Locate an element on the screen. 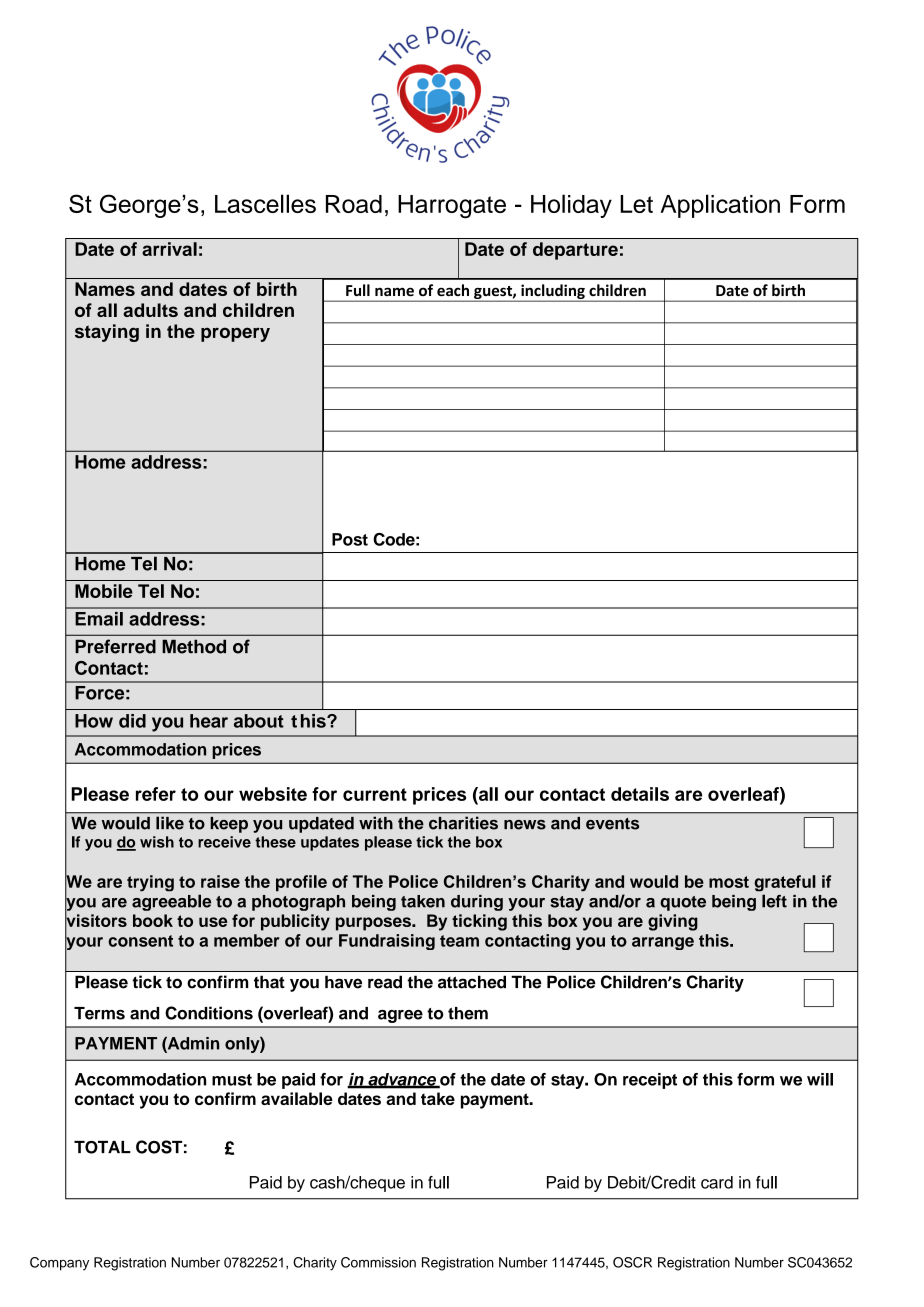 Image resolution: width=924 pixels, height=1307 pixels. trying is located at coordinates (150, 883).
